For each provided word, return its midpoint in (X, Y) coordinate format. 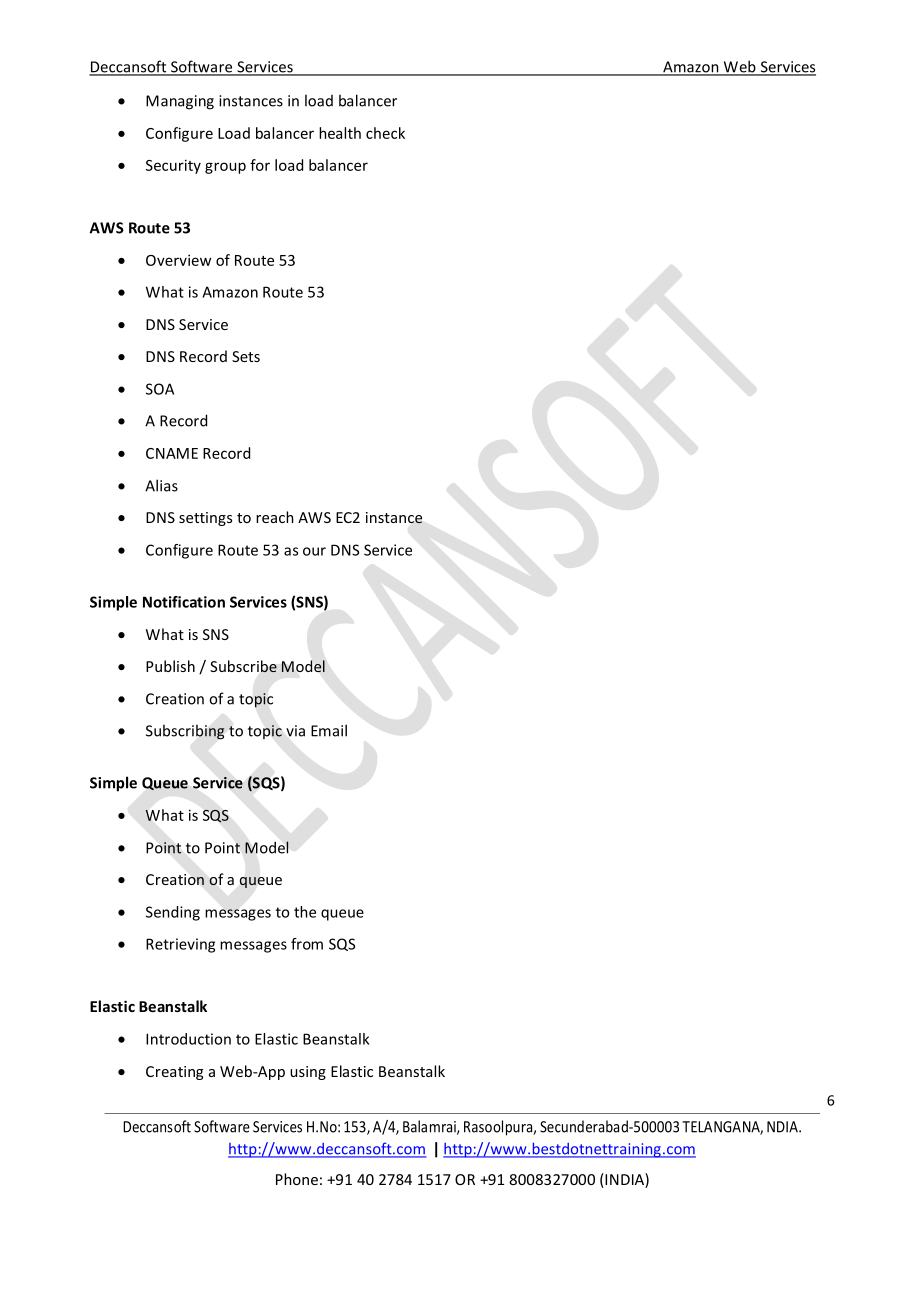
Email (329, 730)
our (314, 551)
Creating (174, 1073)
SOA (160, 389)
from (307, 944)
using (308, 1073)
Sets (246, 356)
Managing (180, 102)
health (340, 133)
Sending (173, 913)
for (260, 165)
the (305, 912)
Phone (297, 1179)
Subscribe (243, 666)
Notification (184, 602)
